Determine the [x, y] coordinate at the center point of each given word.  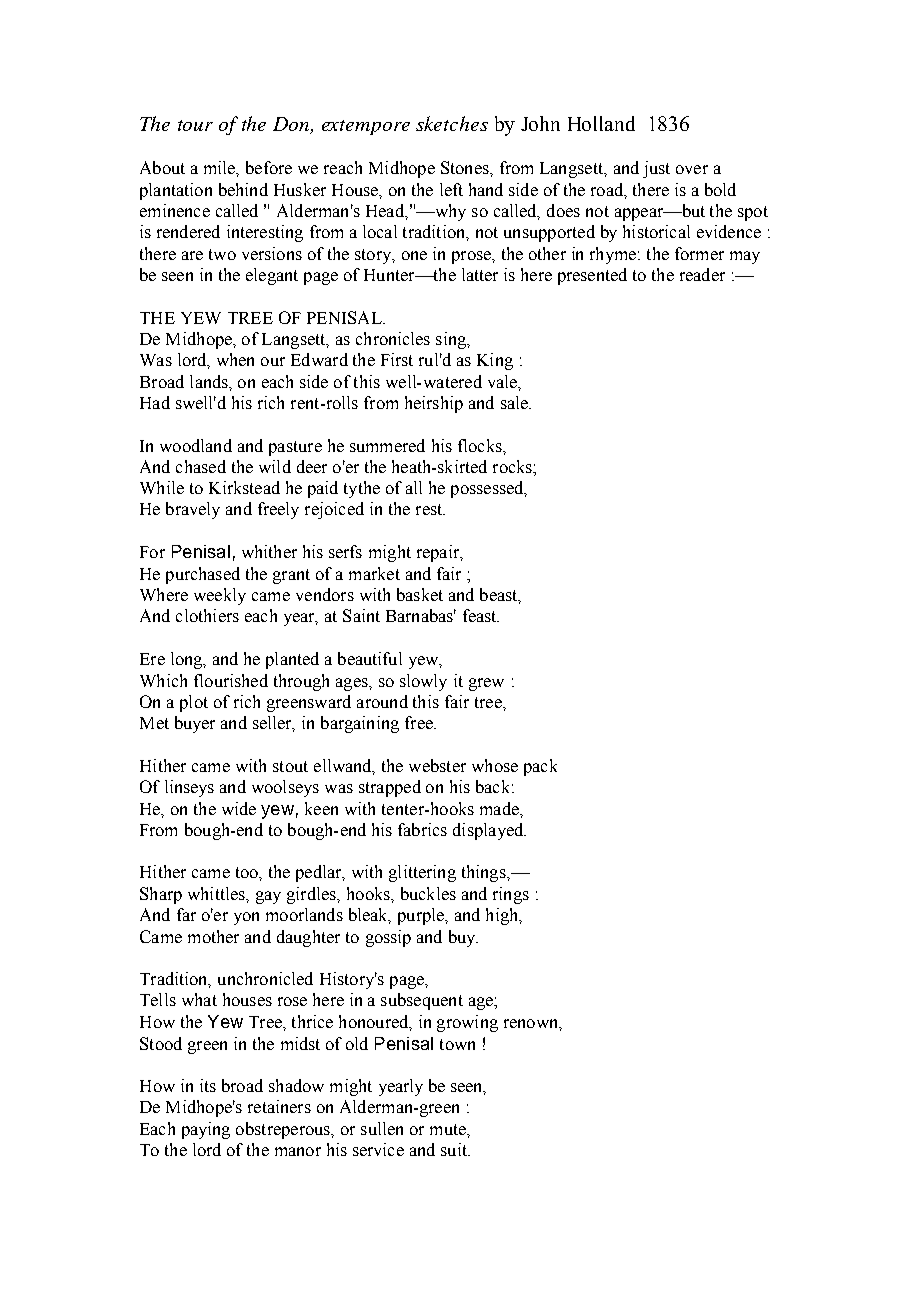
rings [511, 895]
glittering [422, 873]
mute [449, 1129]
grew [486, 684]
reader [702, 274]
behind [243, 189]
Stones [466, 167]
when [235, 359]
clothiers [207, 615]
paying [206, 1130]
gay [268, 897]
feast [481, 615]
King [495, 361]
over [692, 169]
